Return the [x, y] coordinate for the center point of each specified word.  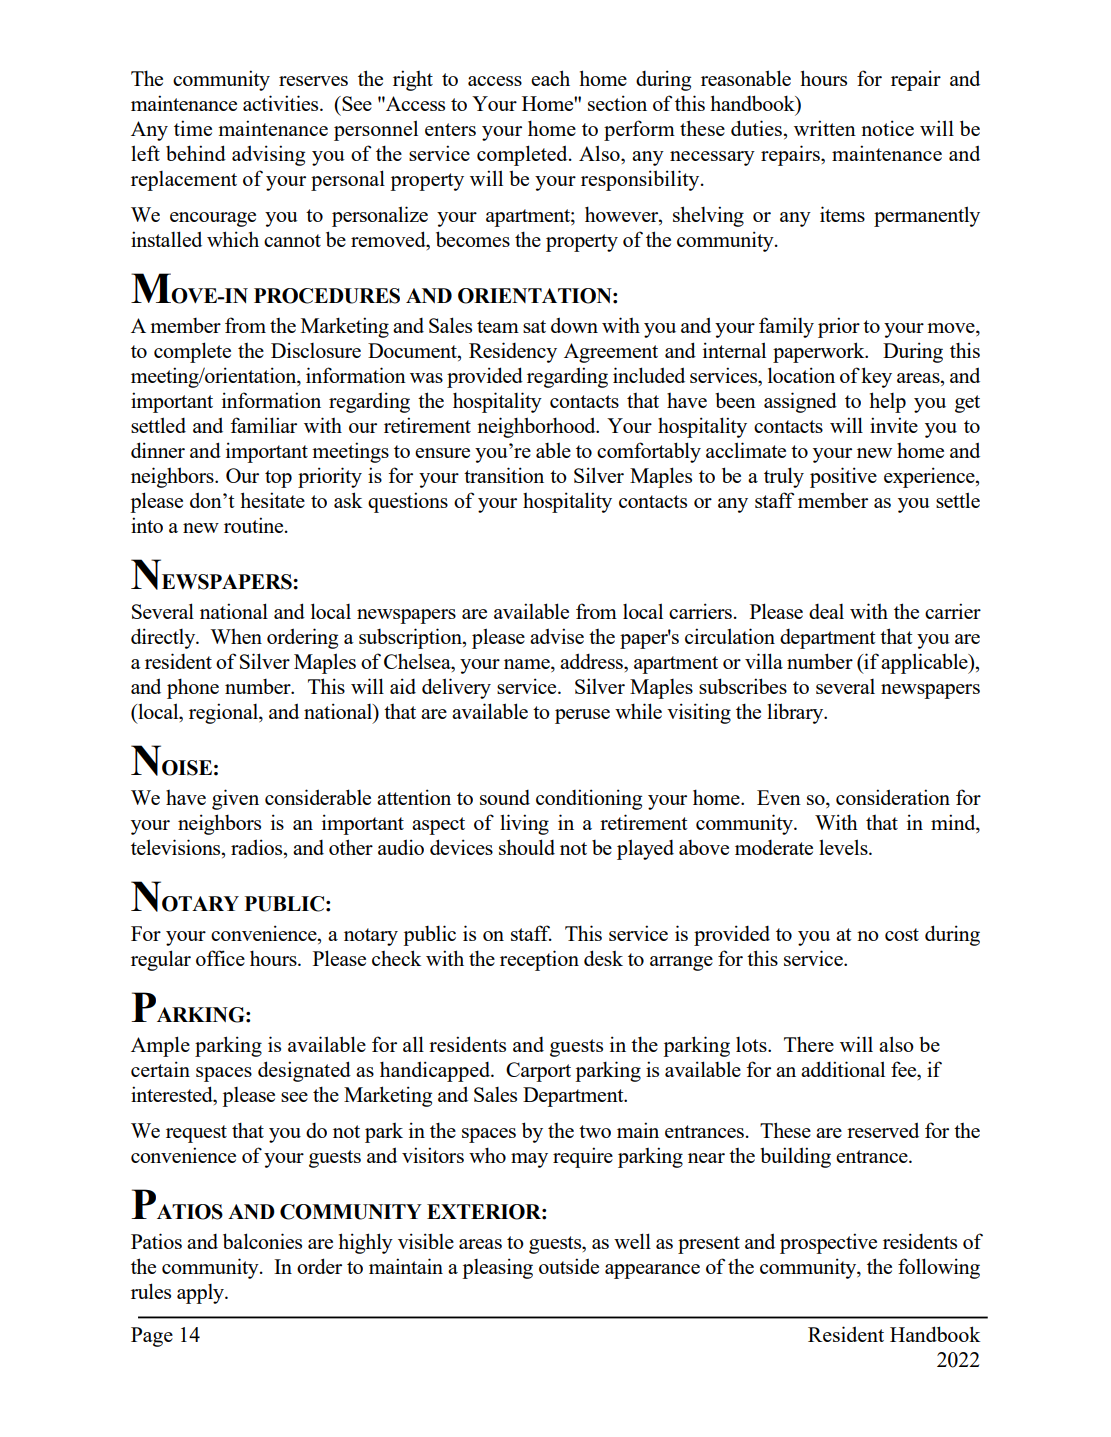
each [550, 78]
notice [887, 128]
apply [201, 1294]
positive [843, 477]
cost [902, 934]
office [220, 958]
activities [282, 103]
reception [539, 960]
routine [255, 525]
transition [504, 475]
